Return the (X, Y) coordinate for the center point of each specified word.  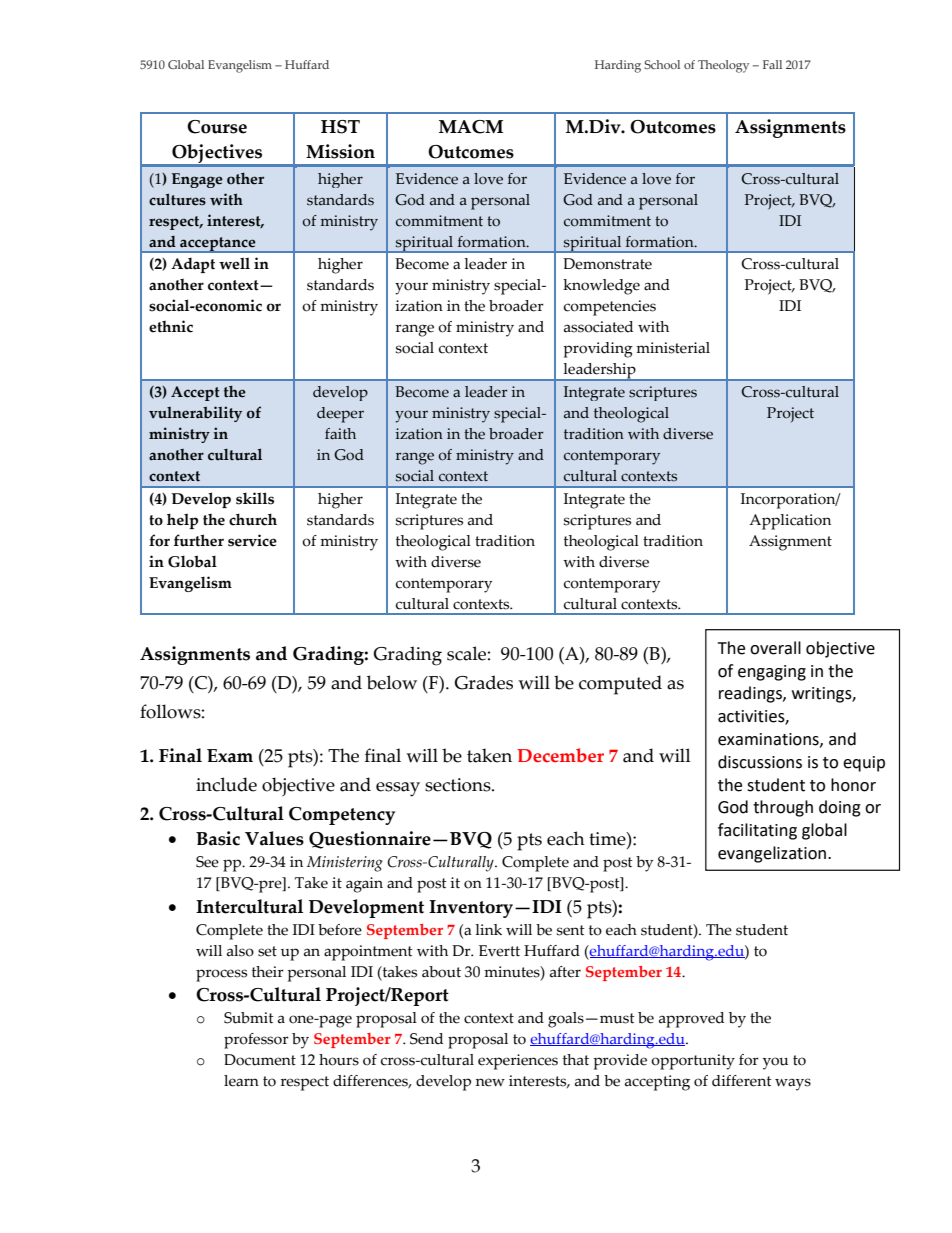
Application (790, 522)
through (783, 808)
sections (459, 785)
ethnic (171, 326)
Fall (772, 64)
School (662, 64)
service (252, 540)
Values (274, 838)
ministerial (673, 348)
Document (260, 1060)
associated (598, 327)
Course (217, 127)
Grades (483, 682)
